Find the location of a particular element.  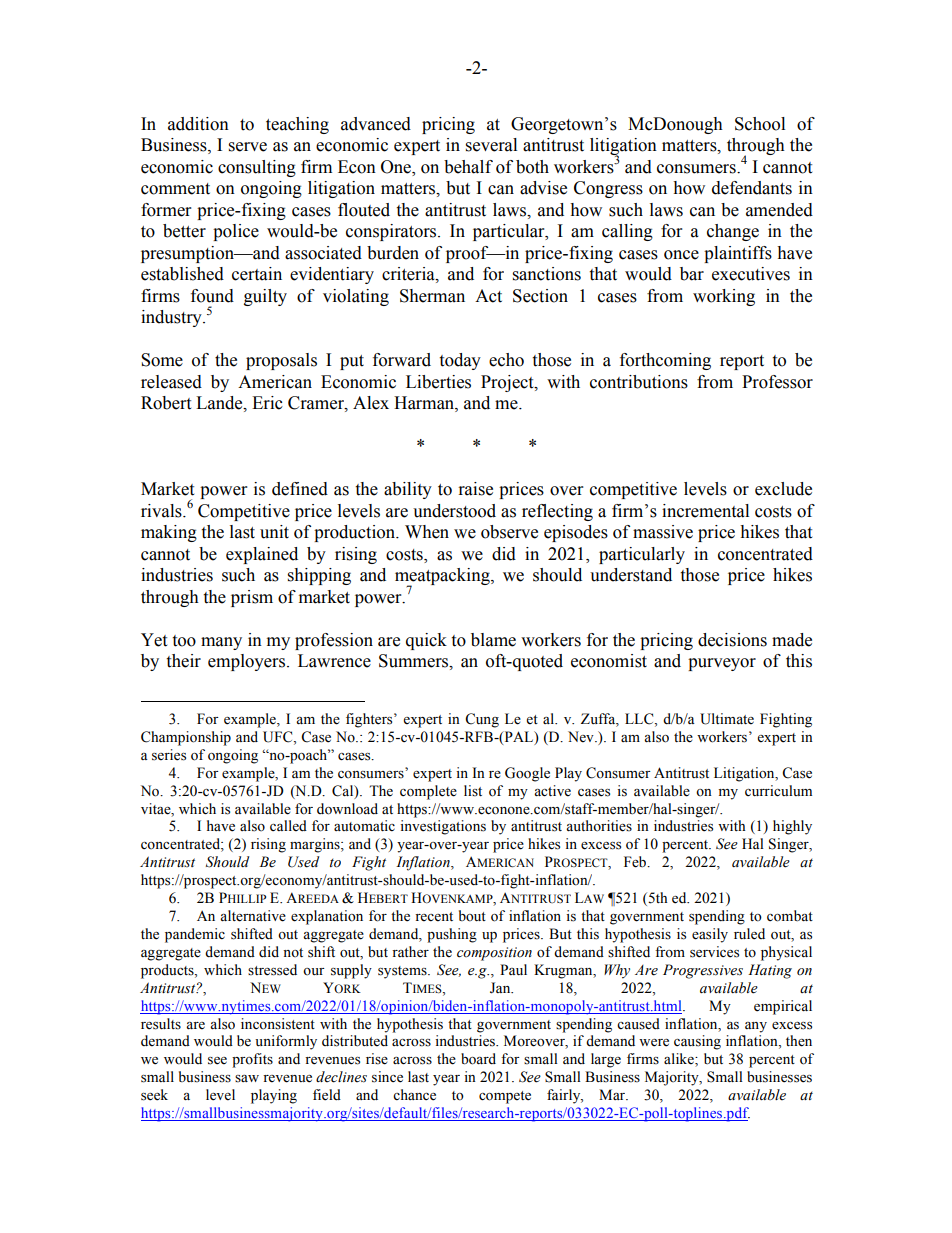

decisions is located at coordinates (732, 640).
